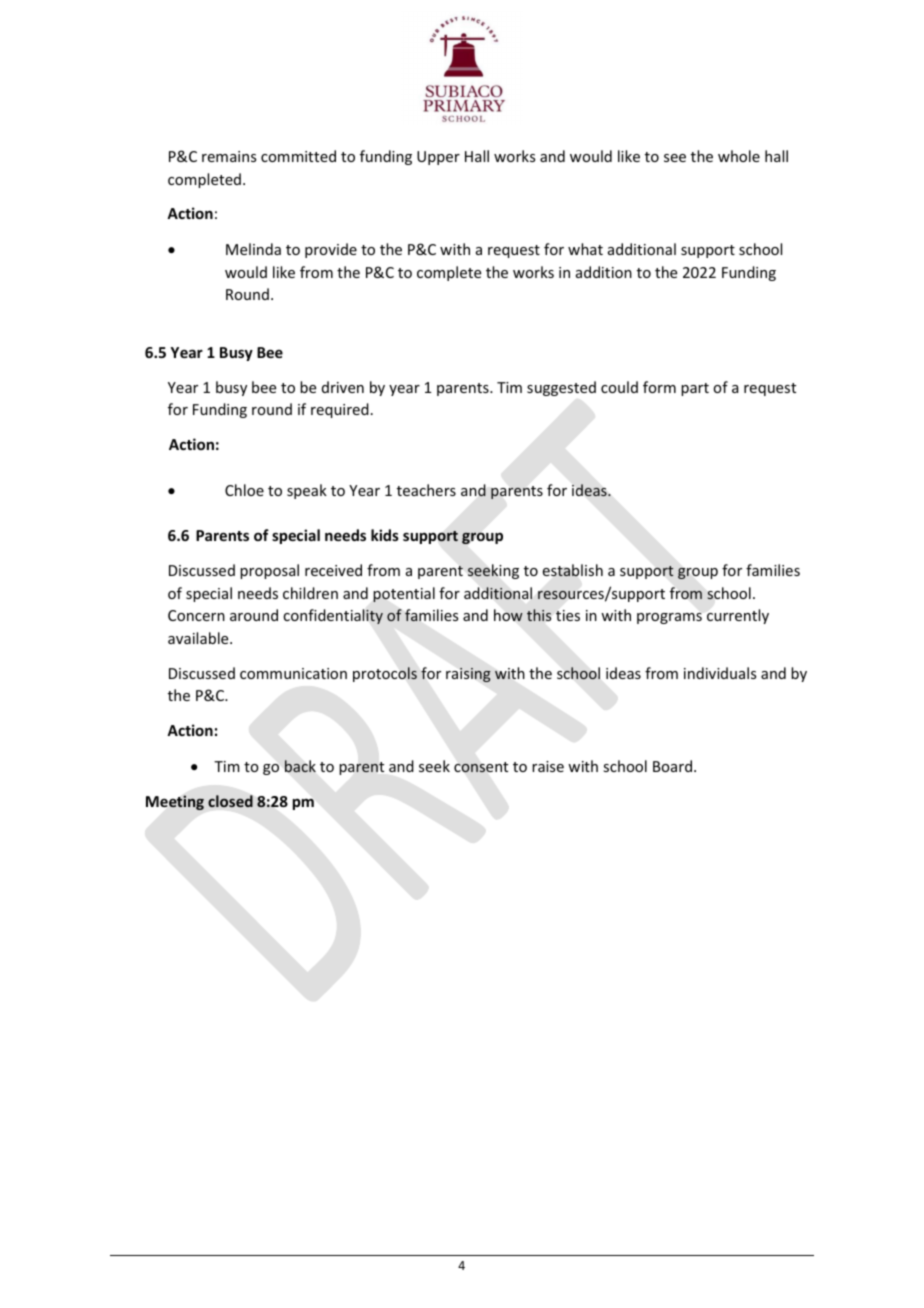 Image resolution: width=924 pixels, height=1308 pixels. Describe the element at coordinates (508, 615) in the page. I see `how` at that location.
